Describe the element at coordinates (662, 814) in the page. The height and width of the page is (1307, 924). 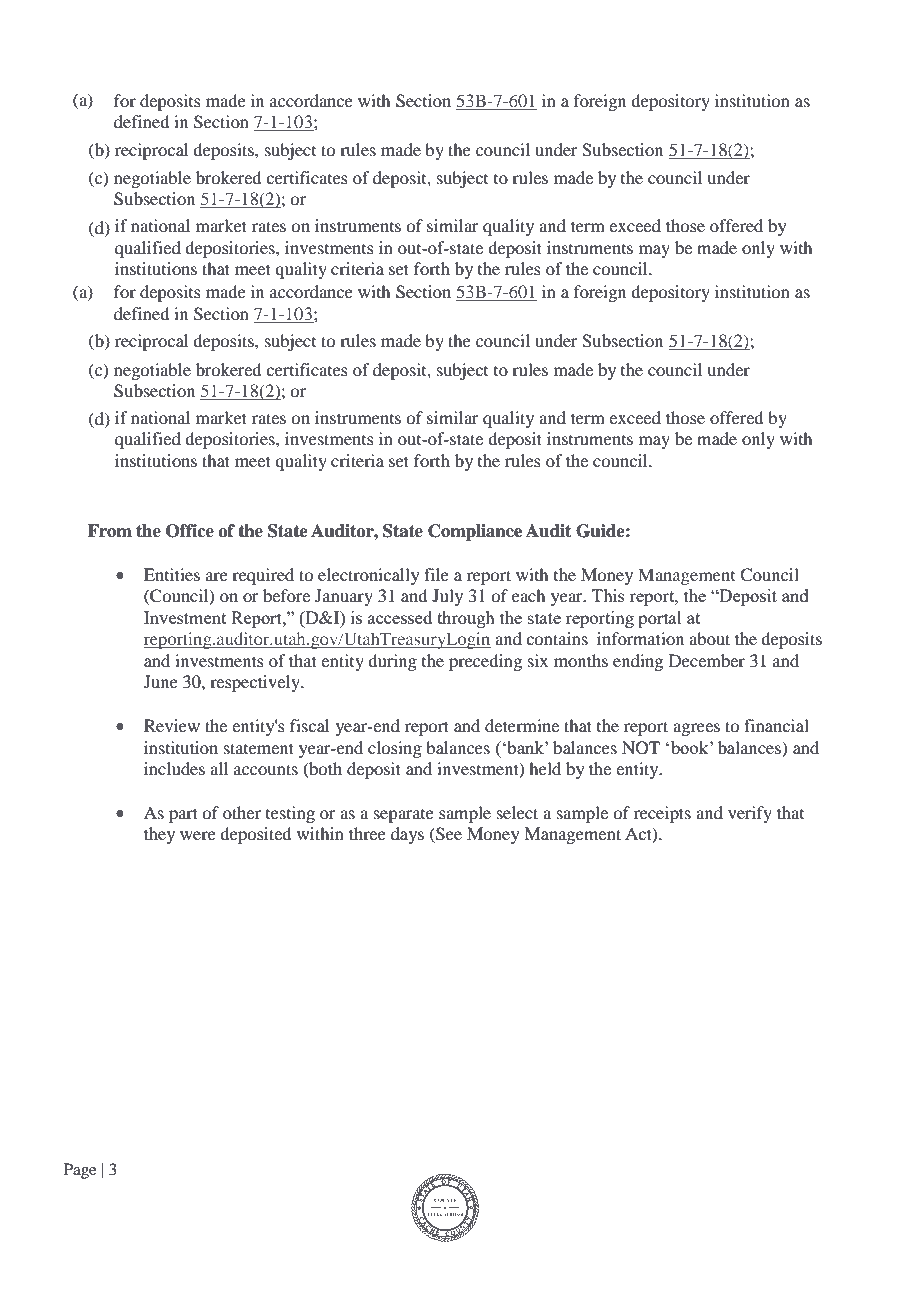
I see `receipts` at that location.
